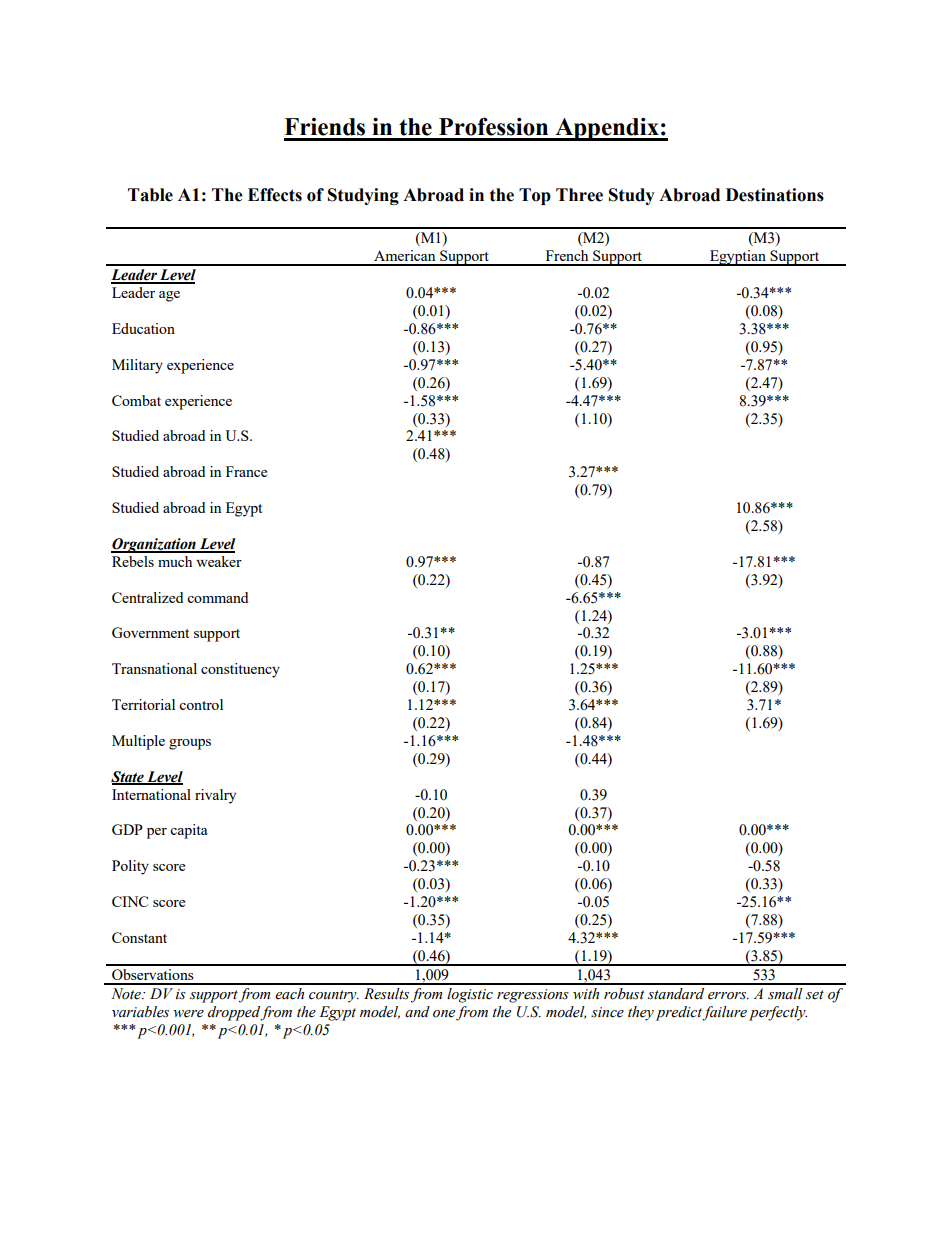  What do you see at coordinates (240, 670) in the screenshot?
I see `constituency` at bounding box center [240, 670].
